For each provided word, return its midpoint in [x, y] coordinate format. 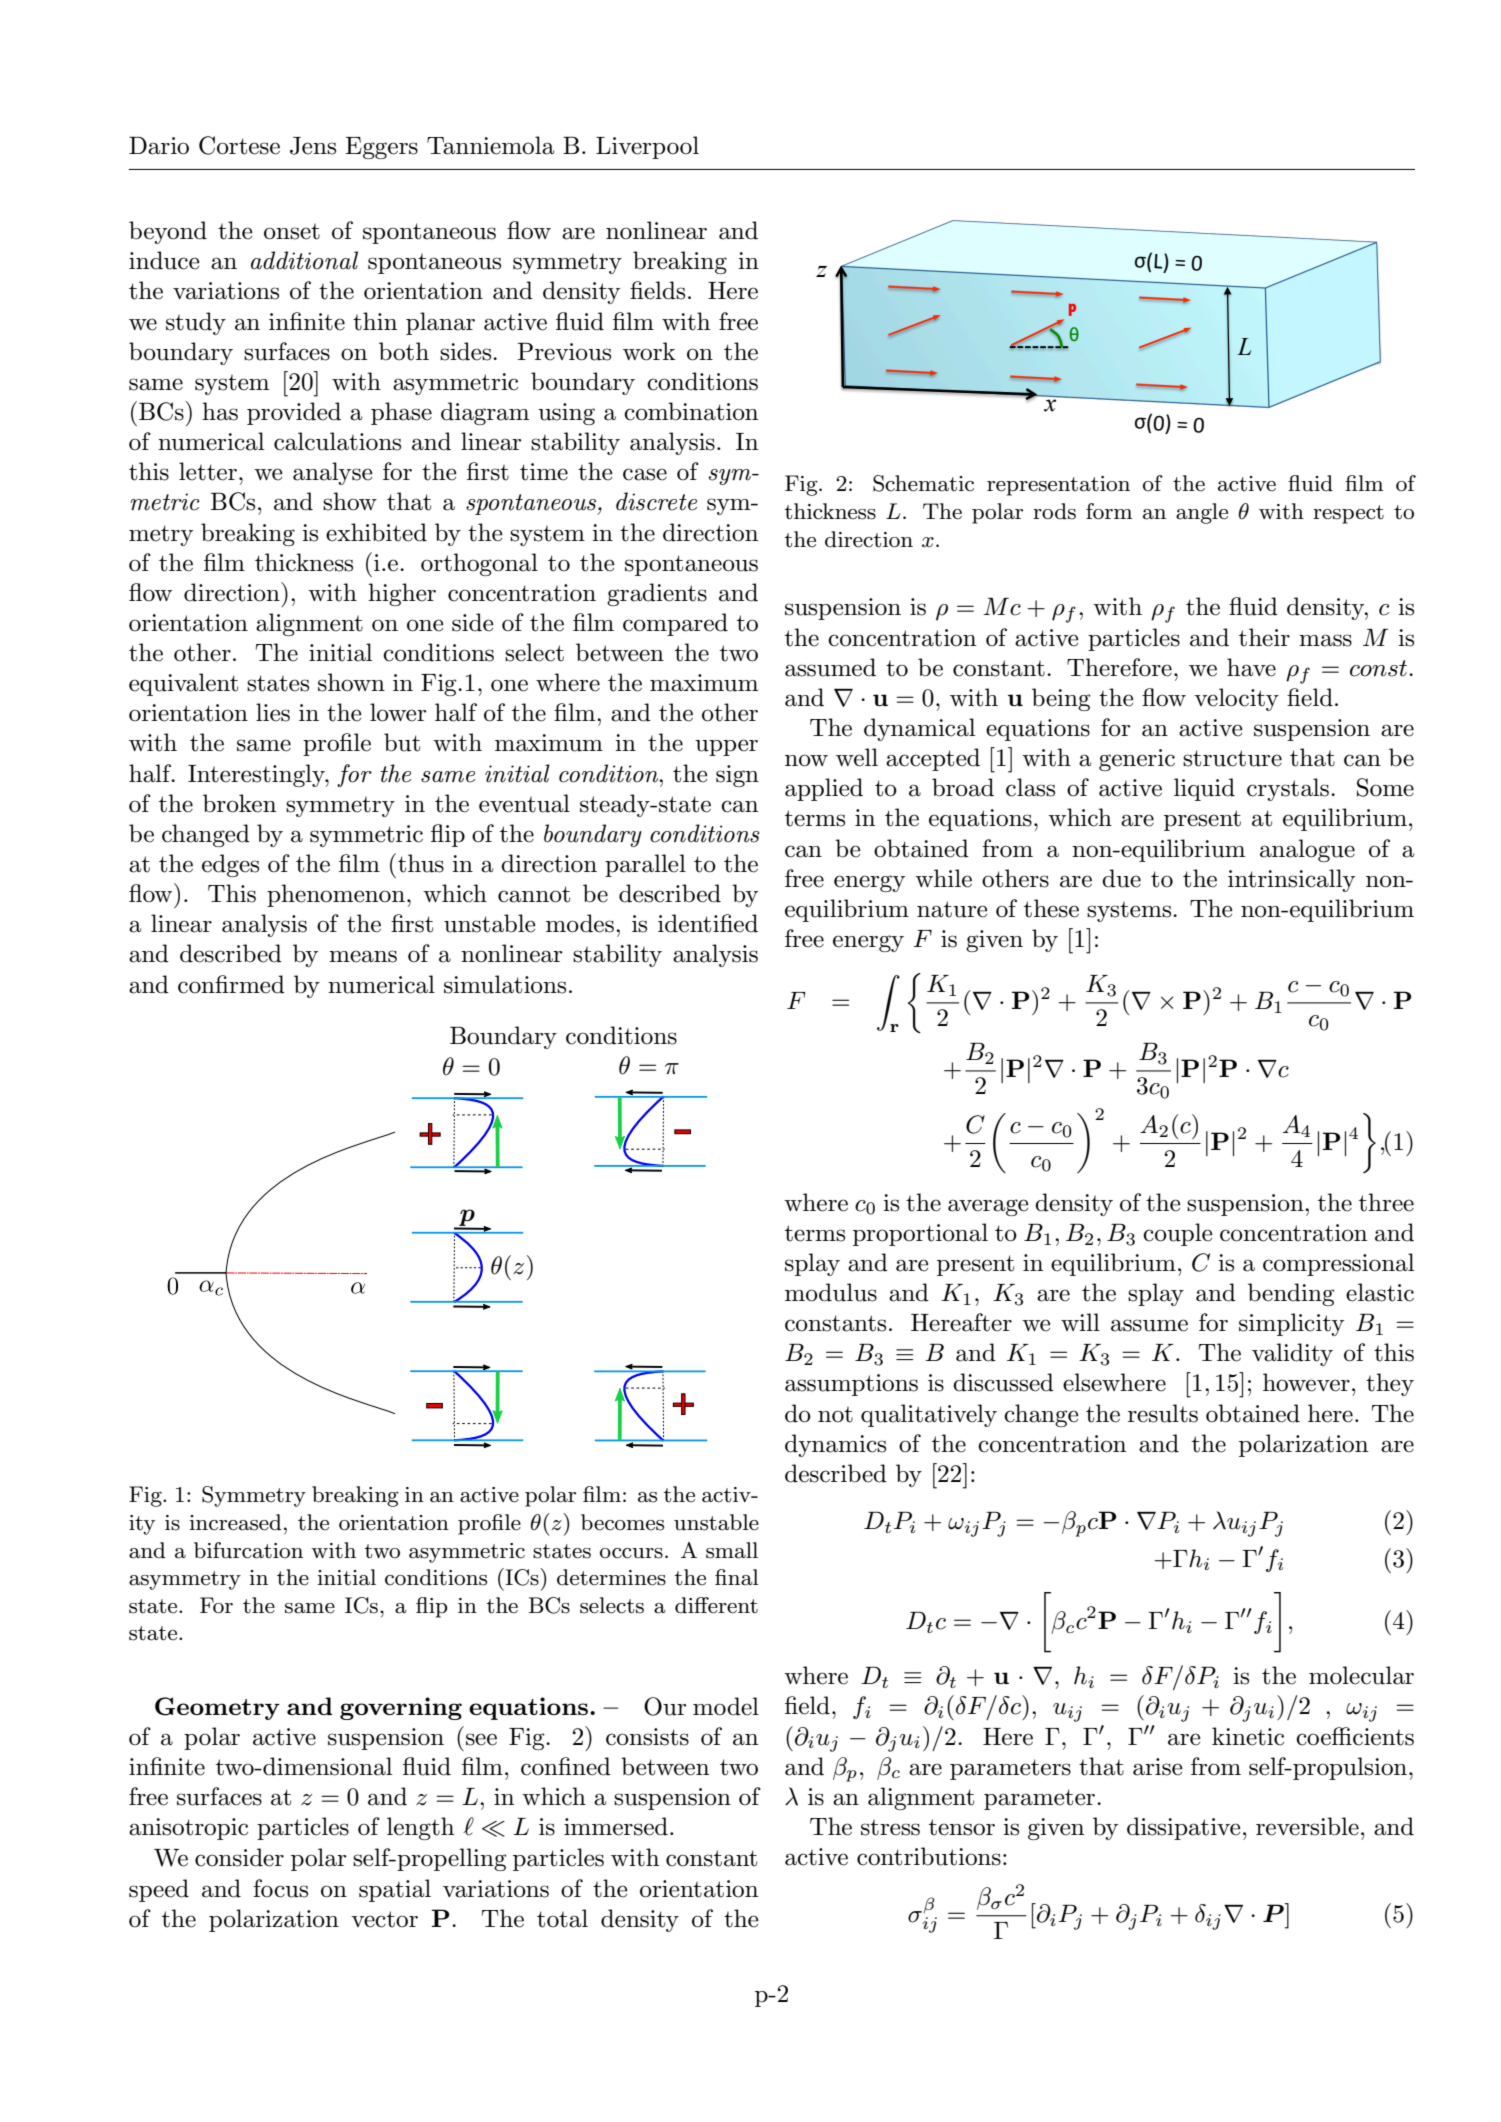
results [1163, 1413]
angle [1202, 513]
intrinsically [1291, 880]
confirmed [231, 984]
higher [402, 594]
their [1264, 637]
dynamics [835, 1445]
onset [292, 232]
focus [280, 1888]
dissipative [1183, 1828]
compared [675, 624]
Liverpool [647, 147]
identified [708, 923]
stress [890, 1828]
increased [235, 1522]
